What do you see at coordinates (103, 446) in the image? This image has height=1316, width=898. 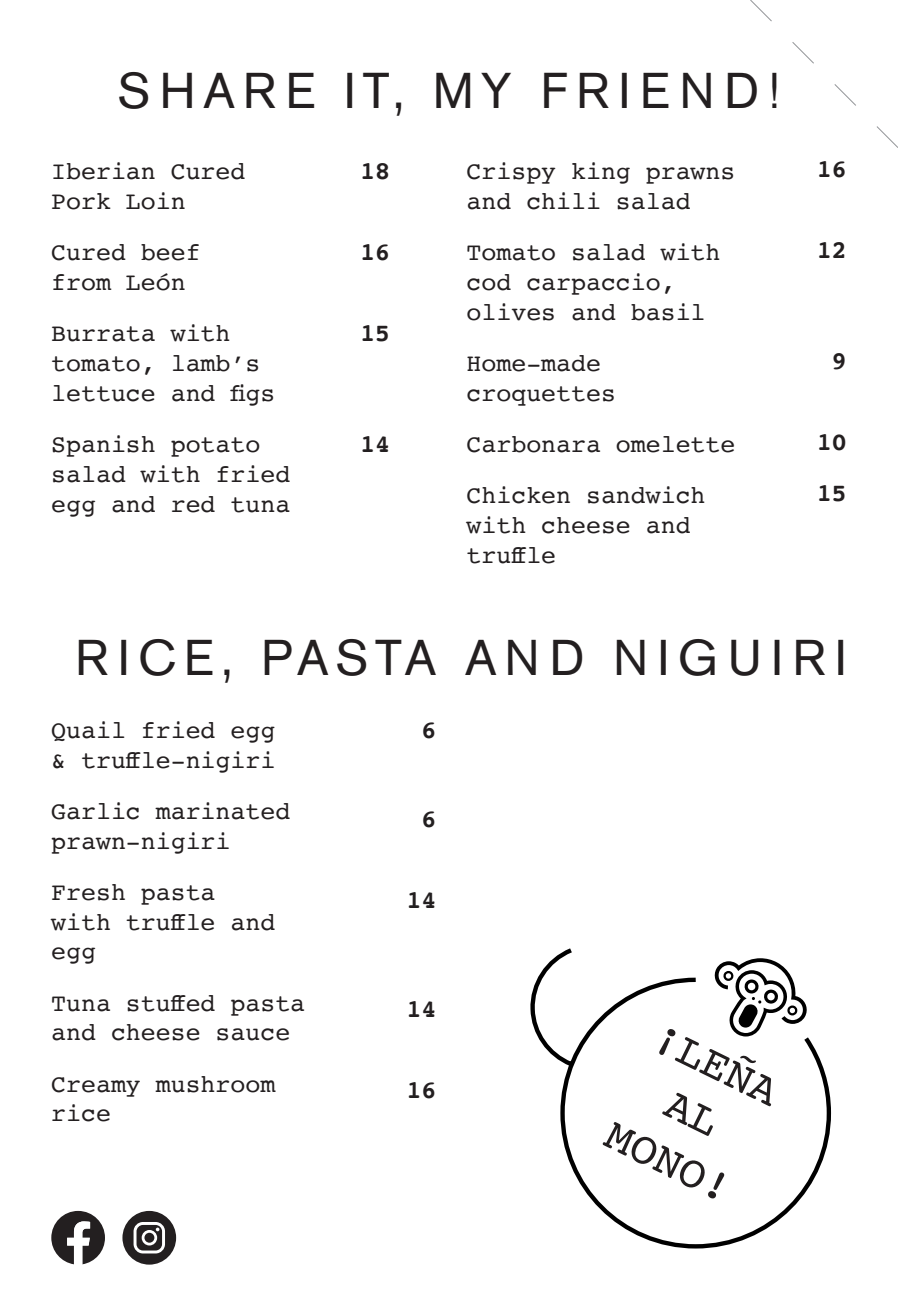 I see `Spanish` at bounding box center [103, 446].
